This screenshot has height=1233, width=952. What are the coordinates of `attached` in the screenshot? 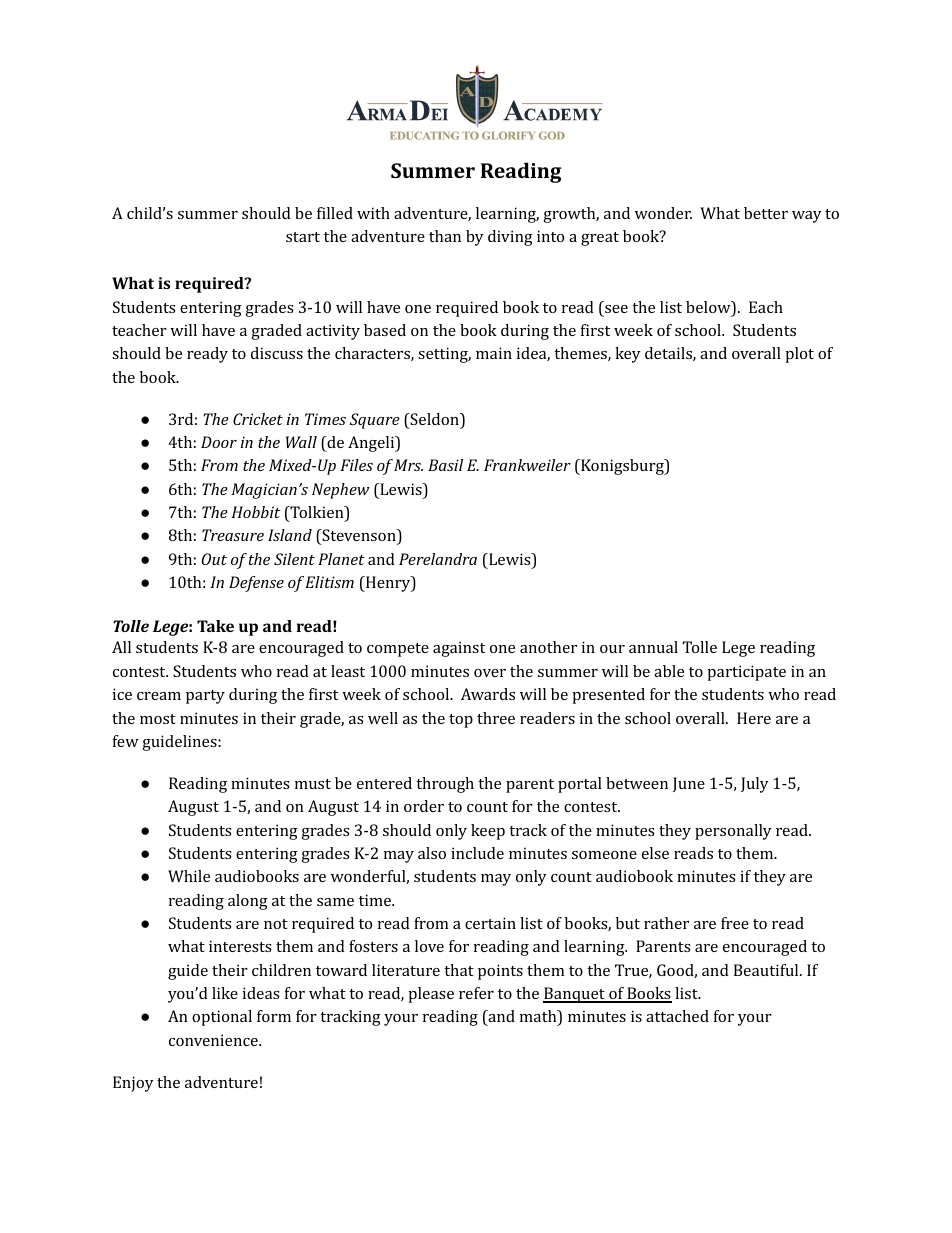 It's located at (677, 1016).
